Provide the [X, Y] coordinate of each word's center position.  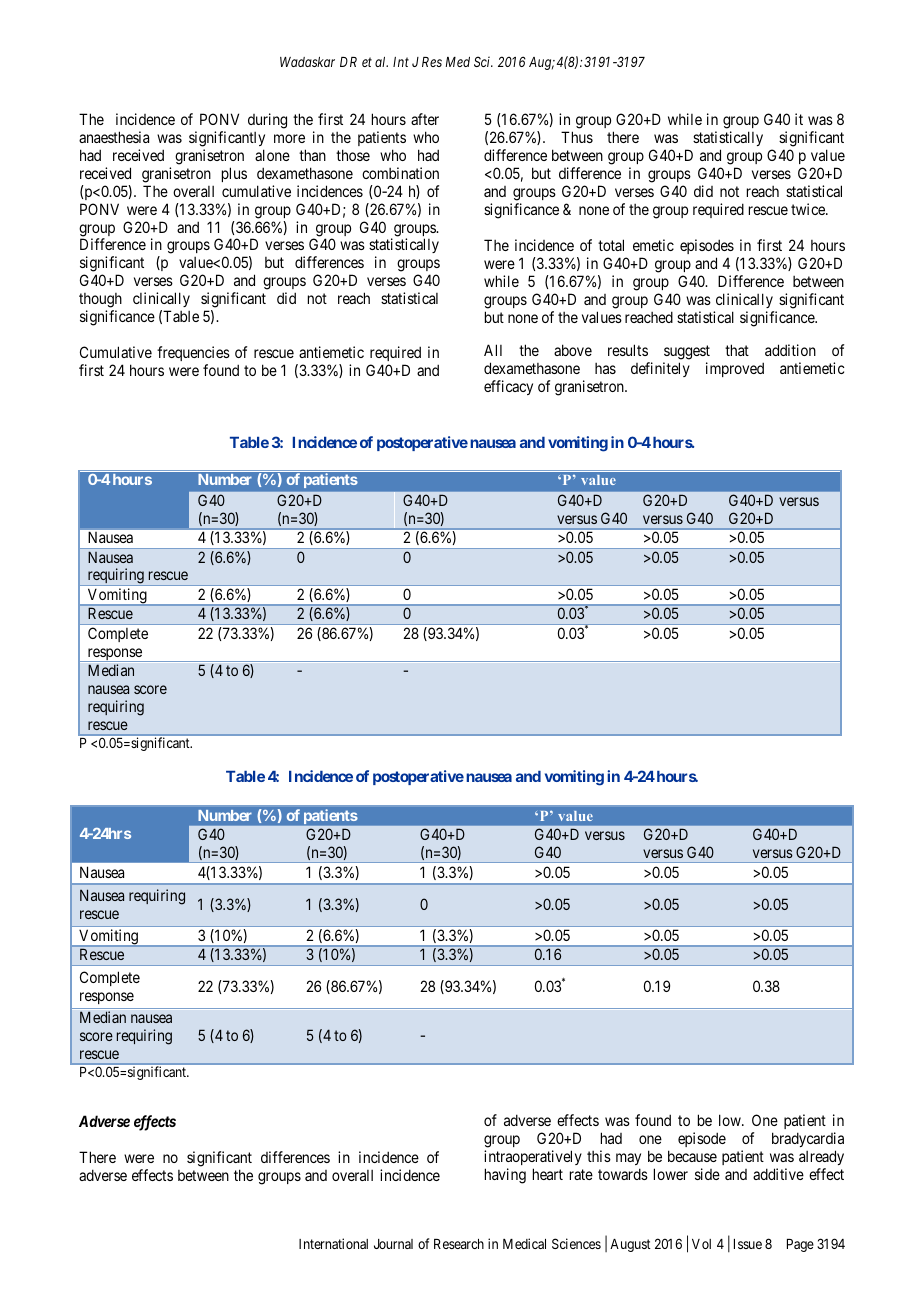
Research [459, 1244]
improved [735, 369]
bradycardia [808, 1141]
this [599, 1156]
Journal [393, 1244]
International [333, 1243]
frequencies [193, 355]
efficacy [508, 387]
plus [234, 174]
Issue [748, 1244]
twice [809, 209]
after [425, 119]
